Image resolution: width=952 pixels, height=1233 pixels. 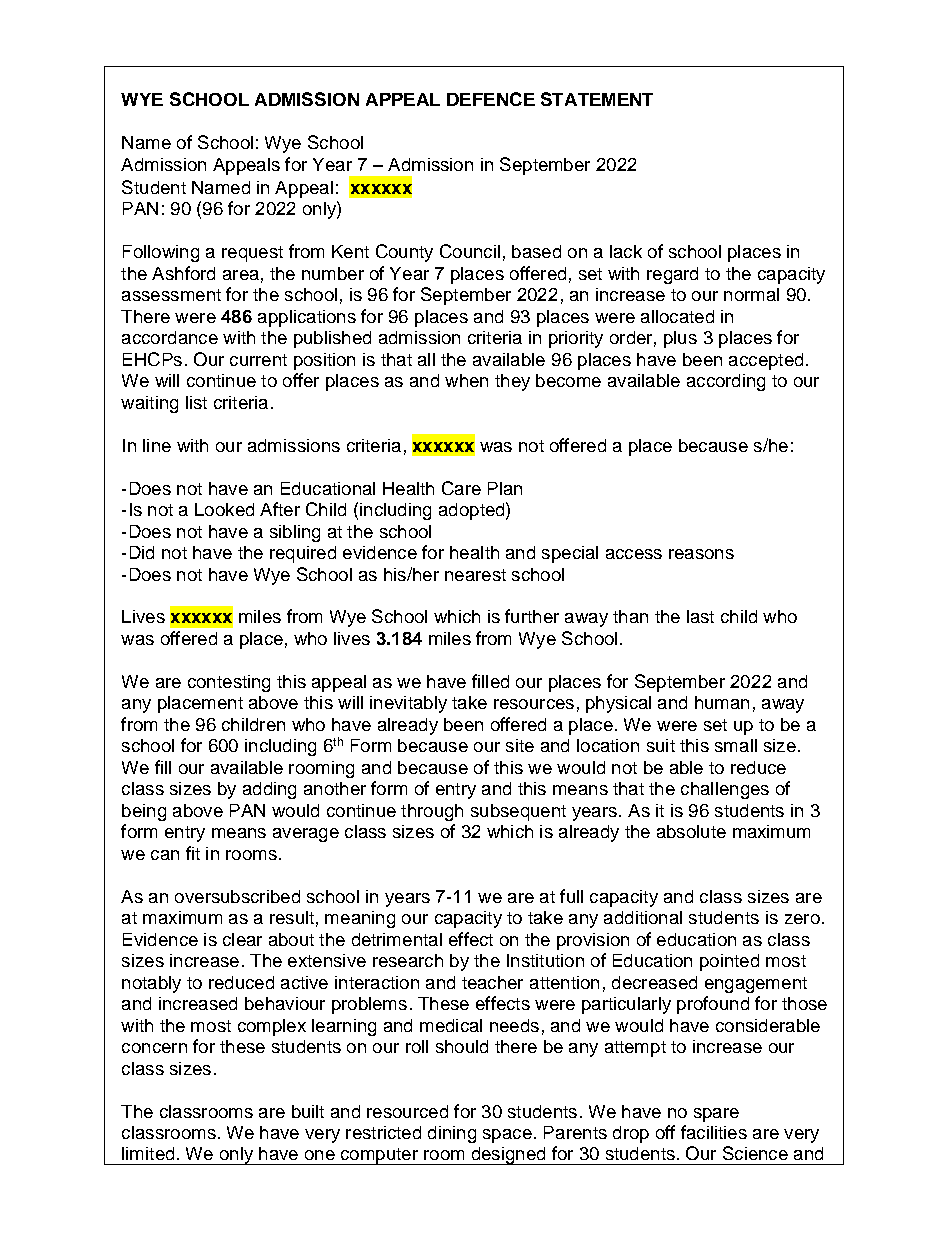 I want to click on through, so click(x=432, y=812).
